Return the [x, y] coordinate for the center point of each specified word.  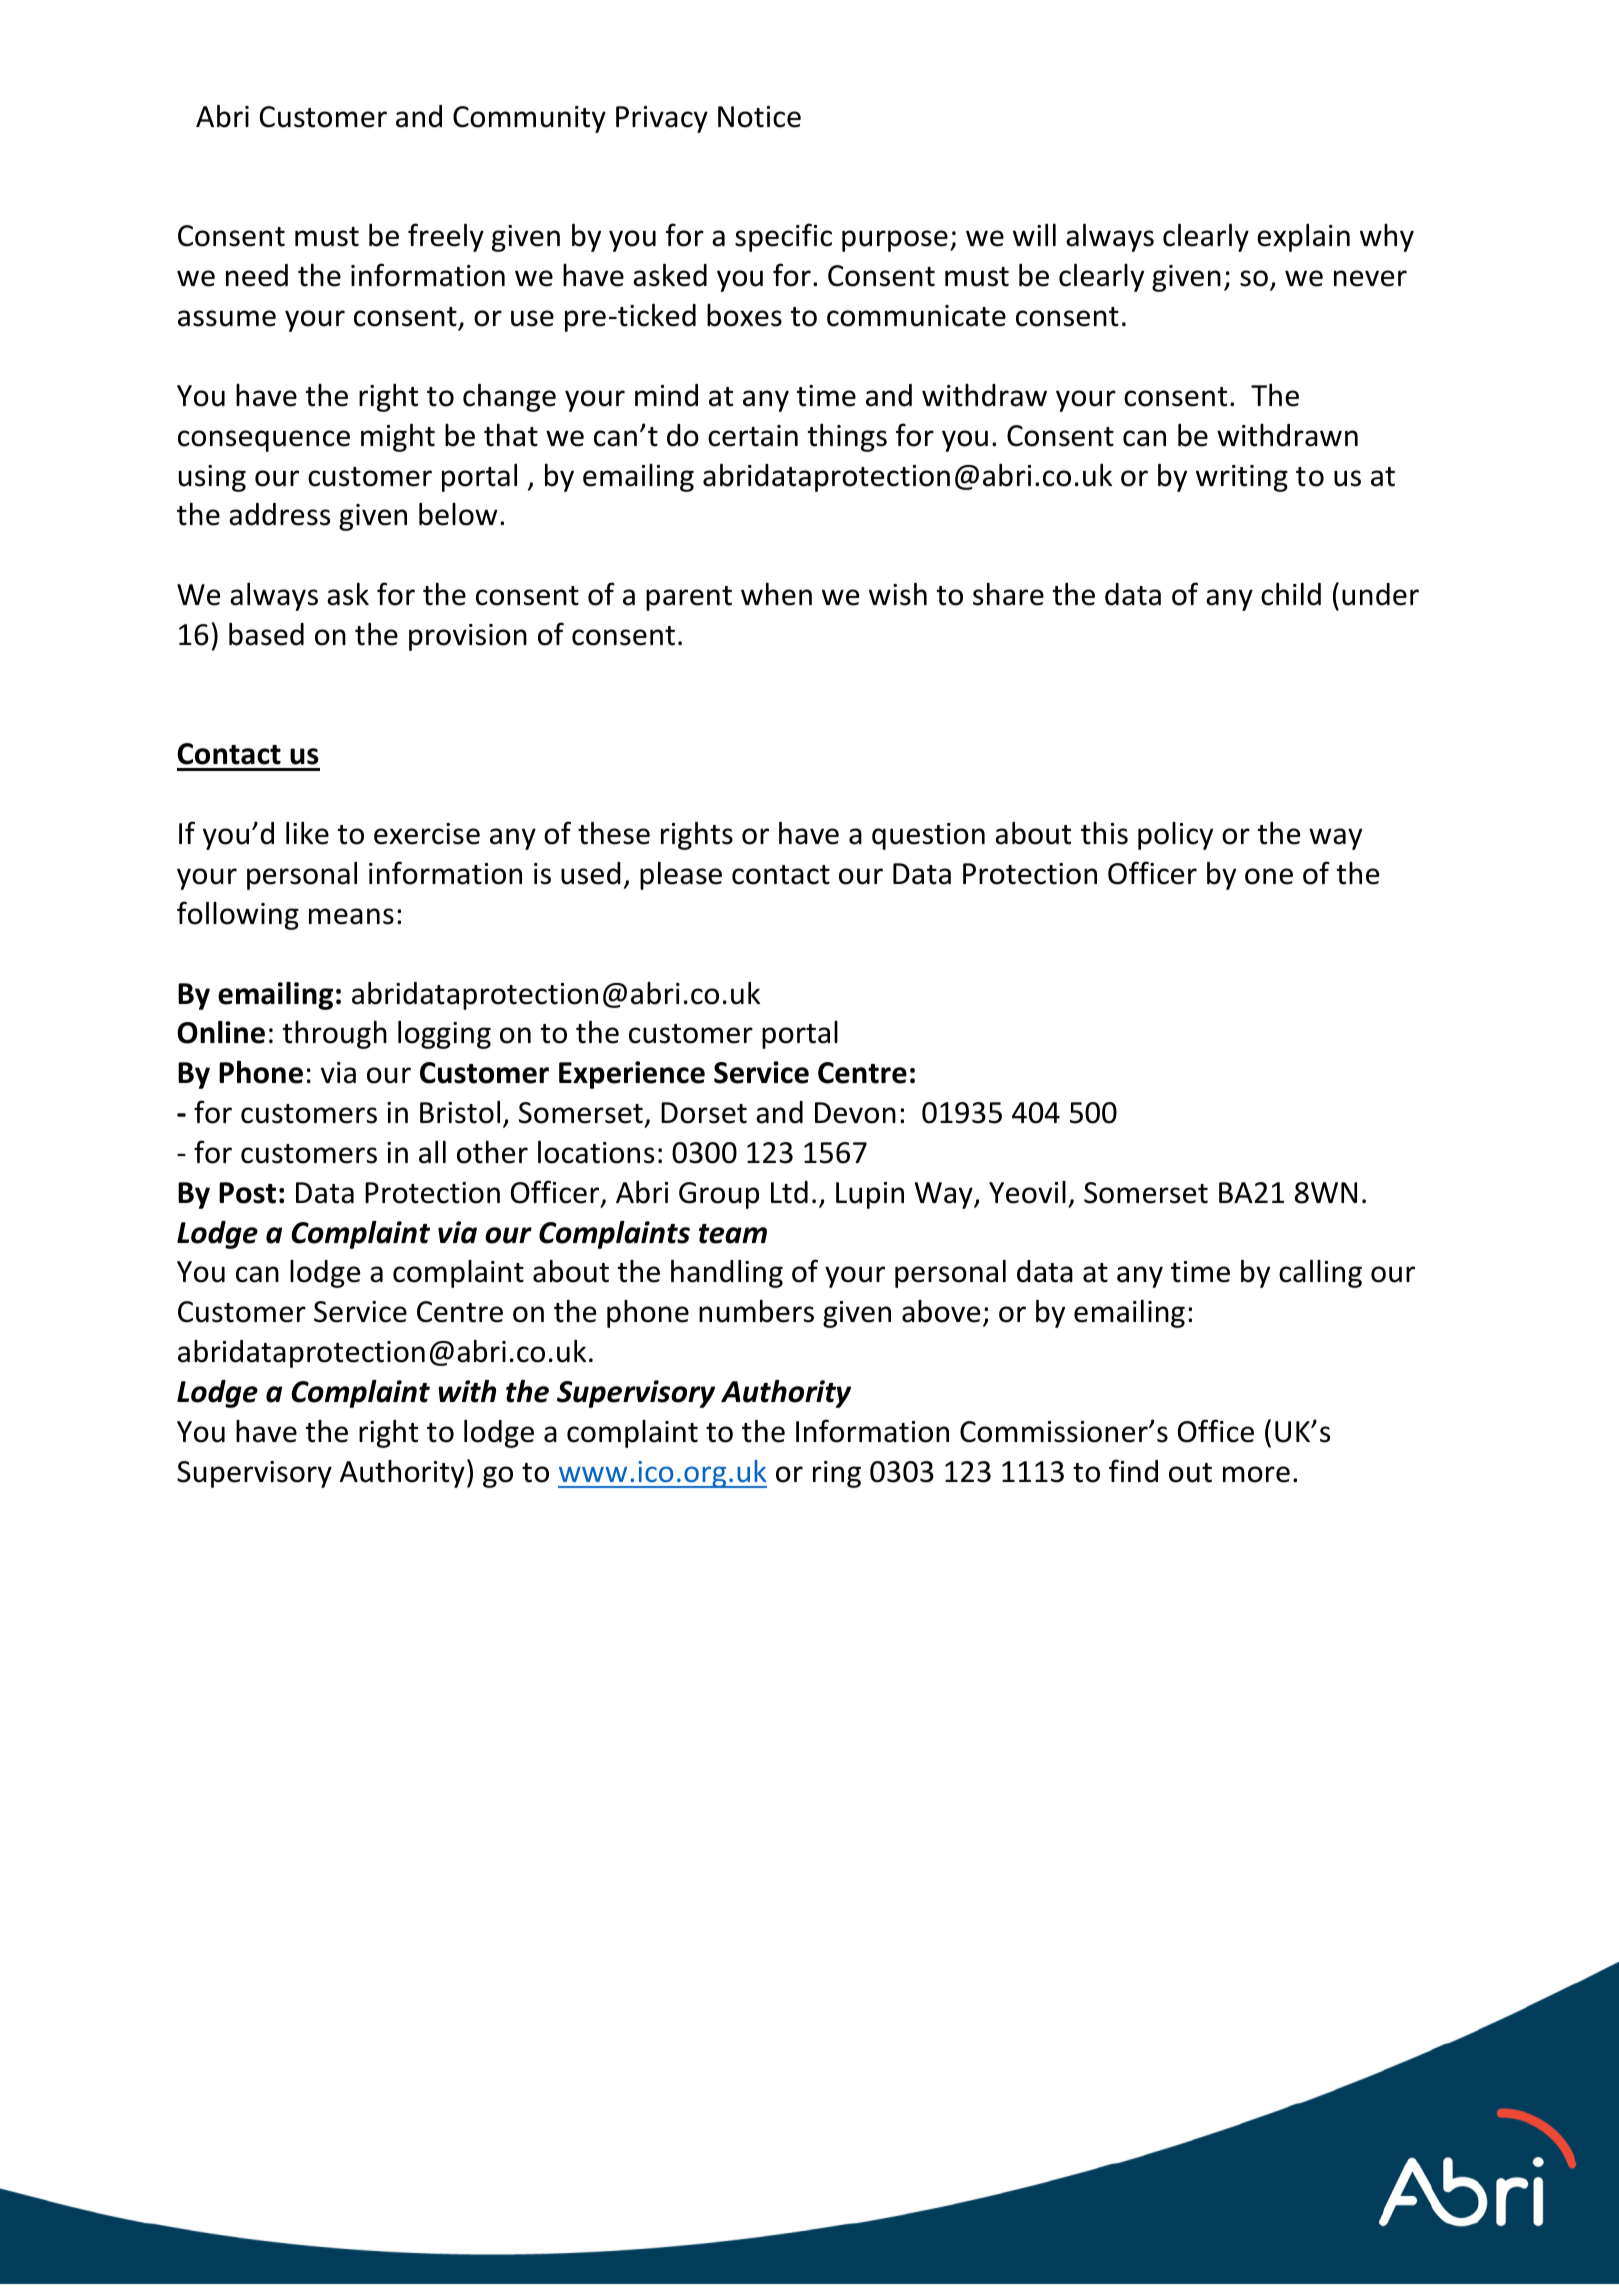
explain [1303, 238]
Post [247, 1193]
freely [446, 237]
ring [837, 1474]
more [1256, 1474]
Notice [759, 117]
